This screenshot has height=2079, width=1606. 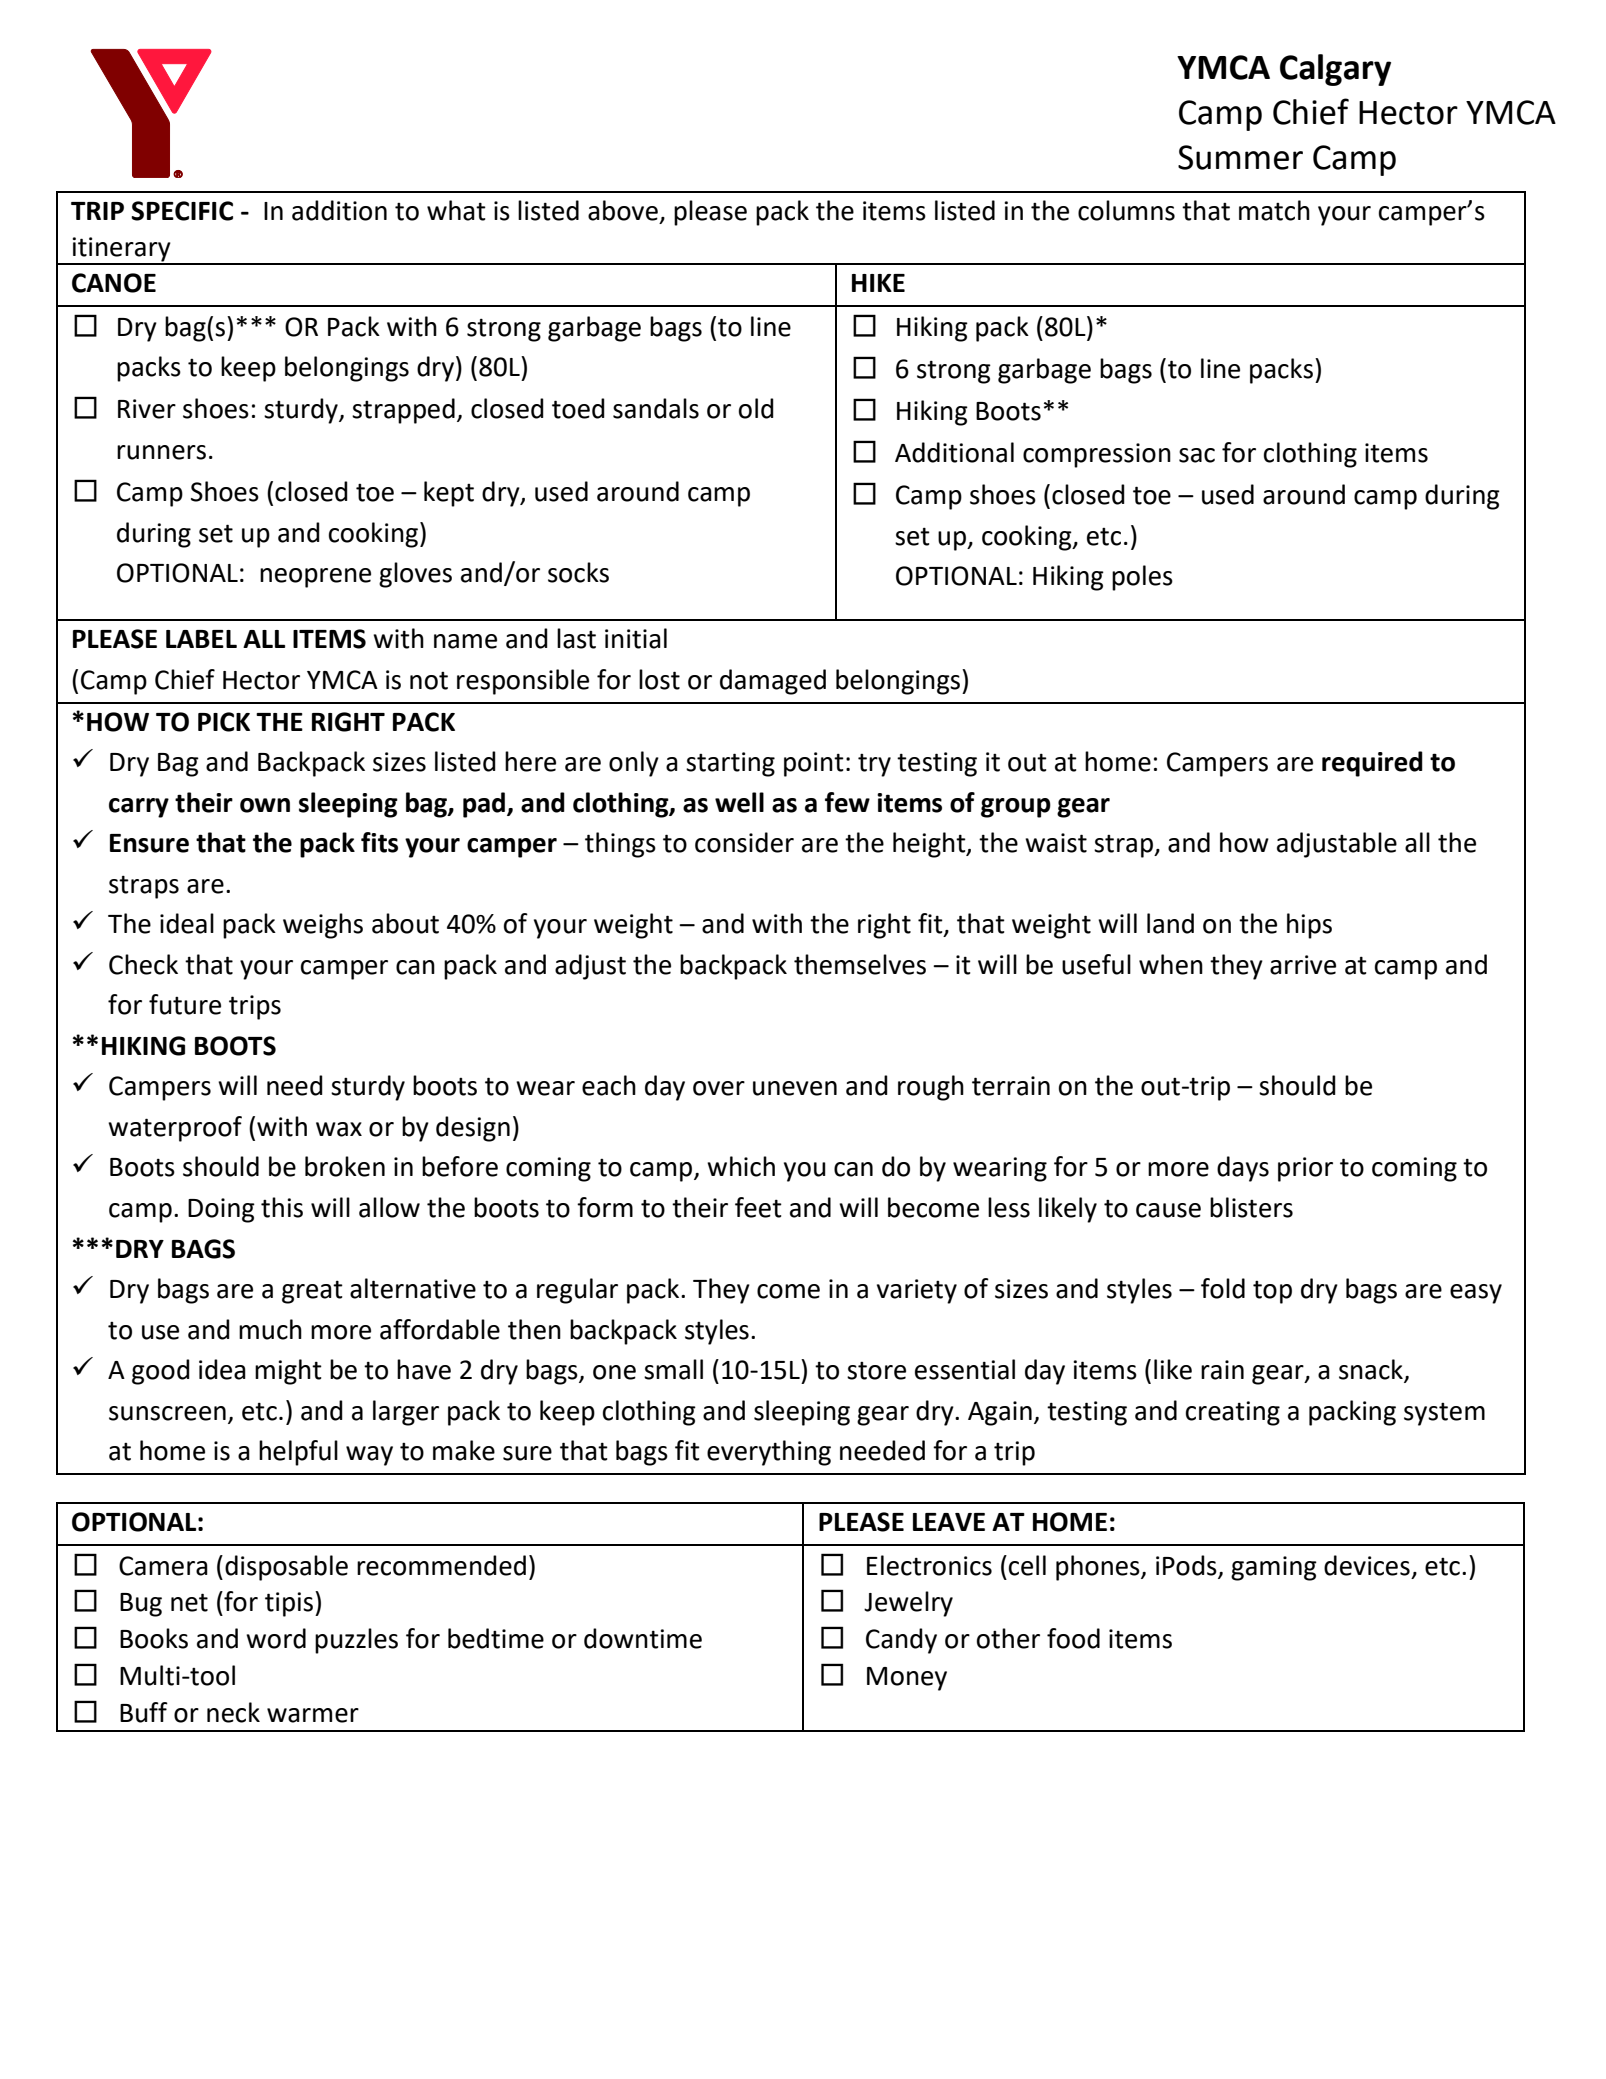 What do you see at coordinates (276, 1638) in the screenshot?
I see `word` at bounding box center [276, 1638].
